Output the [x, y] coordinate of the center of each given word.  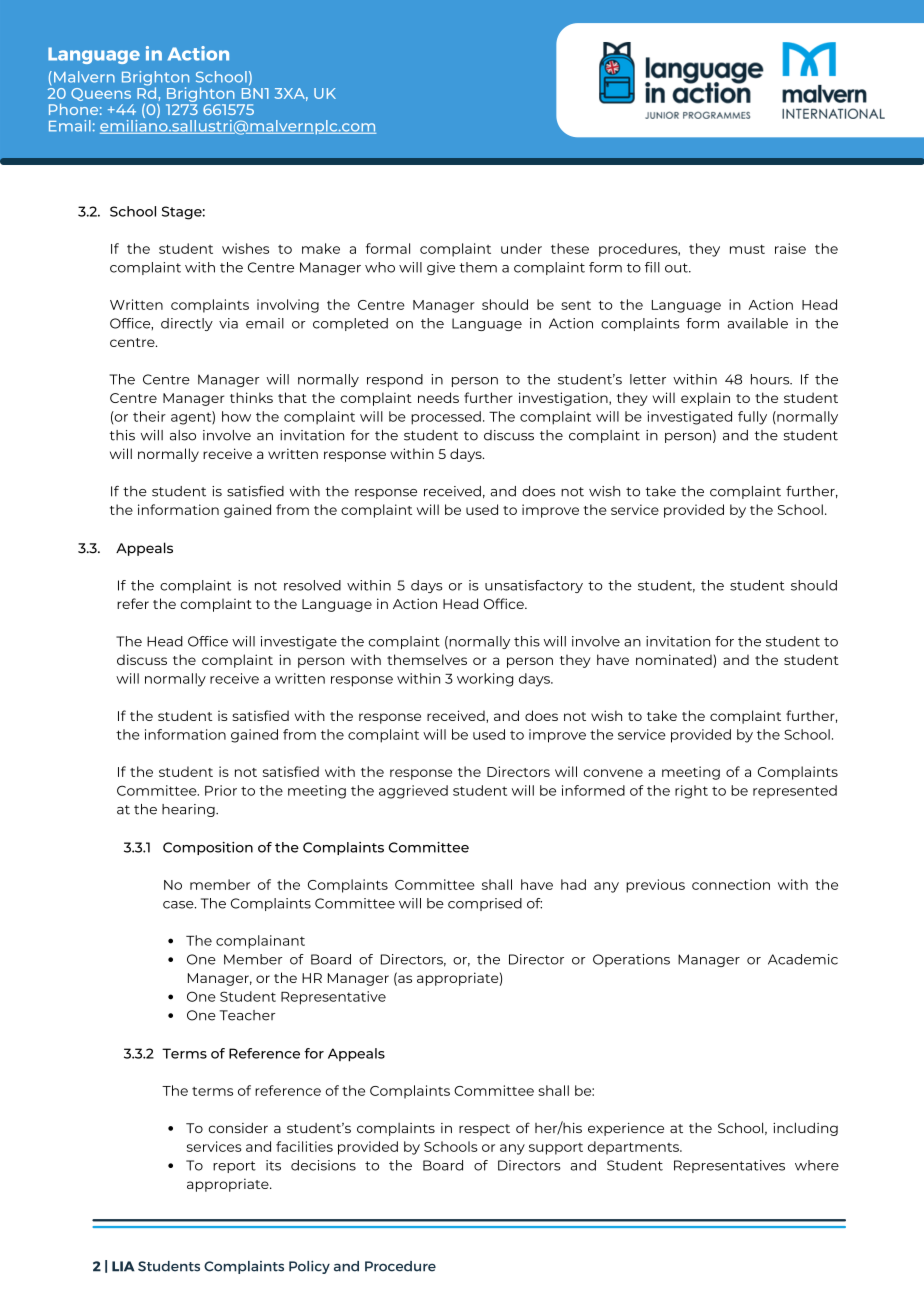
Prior [221, 790]
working [485, 680]
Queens [101, 94]
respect [484, 1130]
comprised [485, 904]
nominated [675, 661]
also [183, 435]
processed [446, 418]
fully [752, 418]
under [521, 248]
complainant [260, 942]
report [234, 1167]
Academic [803, 959]
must [747, 249]
